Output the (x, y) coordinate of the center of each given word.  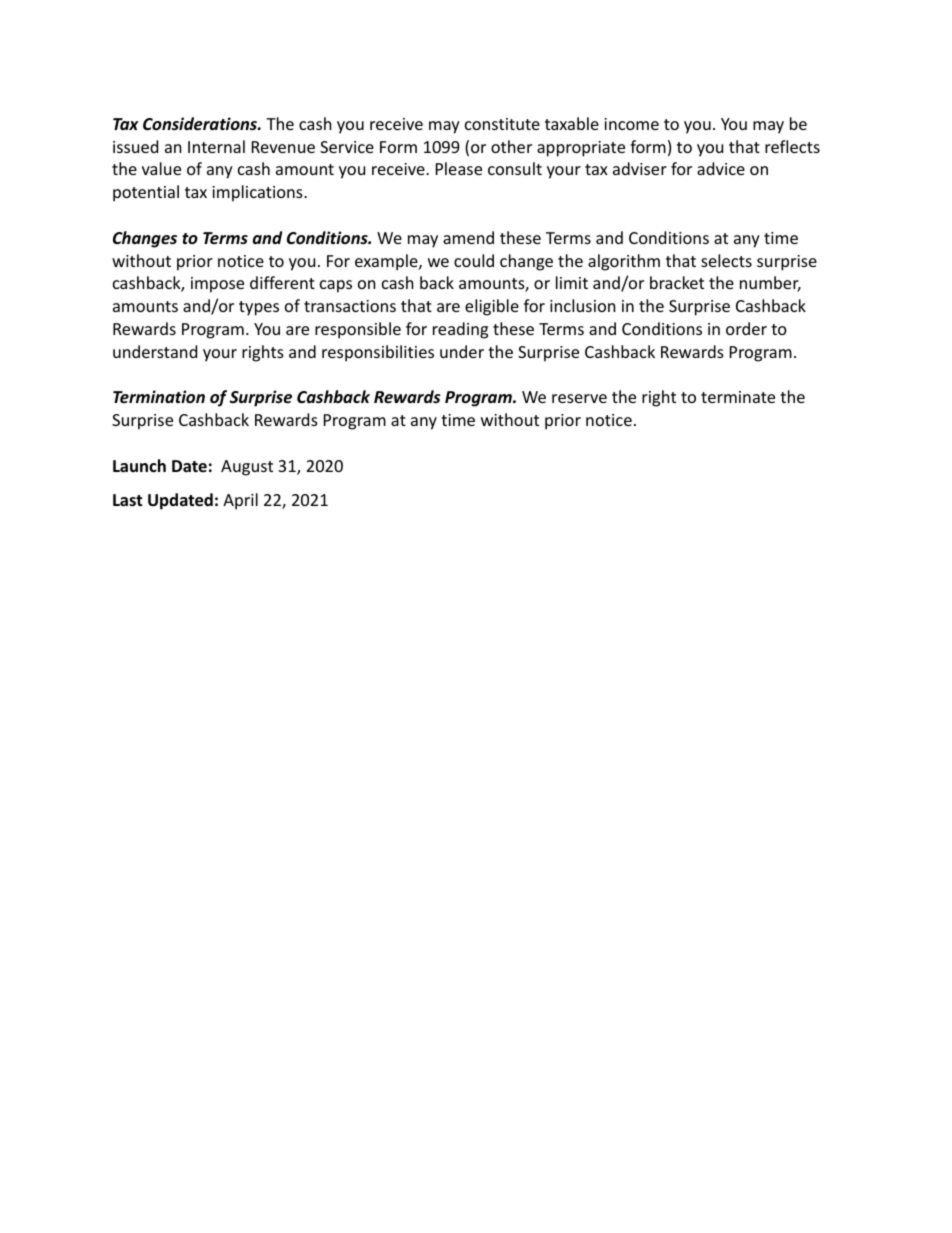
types (259, 308)
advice (721, 168)
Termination (159, 396)
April (240, 501)
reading (460, 330)
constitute (502, 124)
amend (468, 237)
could (474, 260)
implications (258, 193)
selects (726, 260)
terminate (738, 397)
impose (217, 285)
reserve (579, 398)
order (746, 328)
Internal (216, 146)
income (631, 124)
